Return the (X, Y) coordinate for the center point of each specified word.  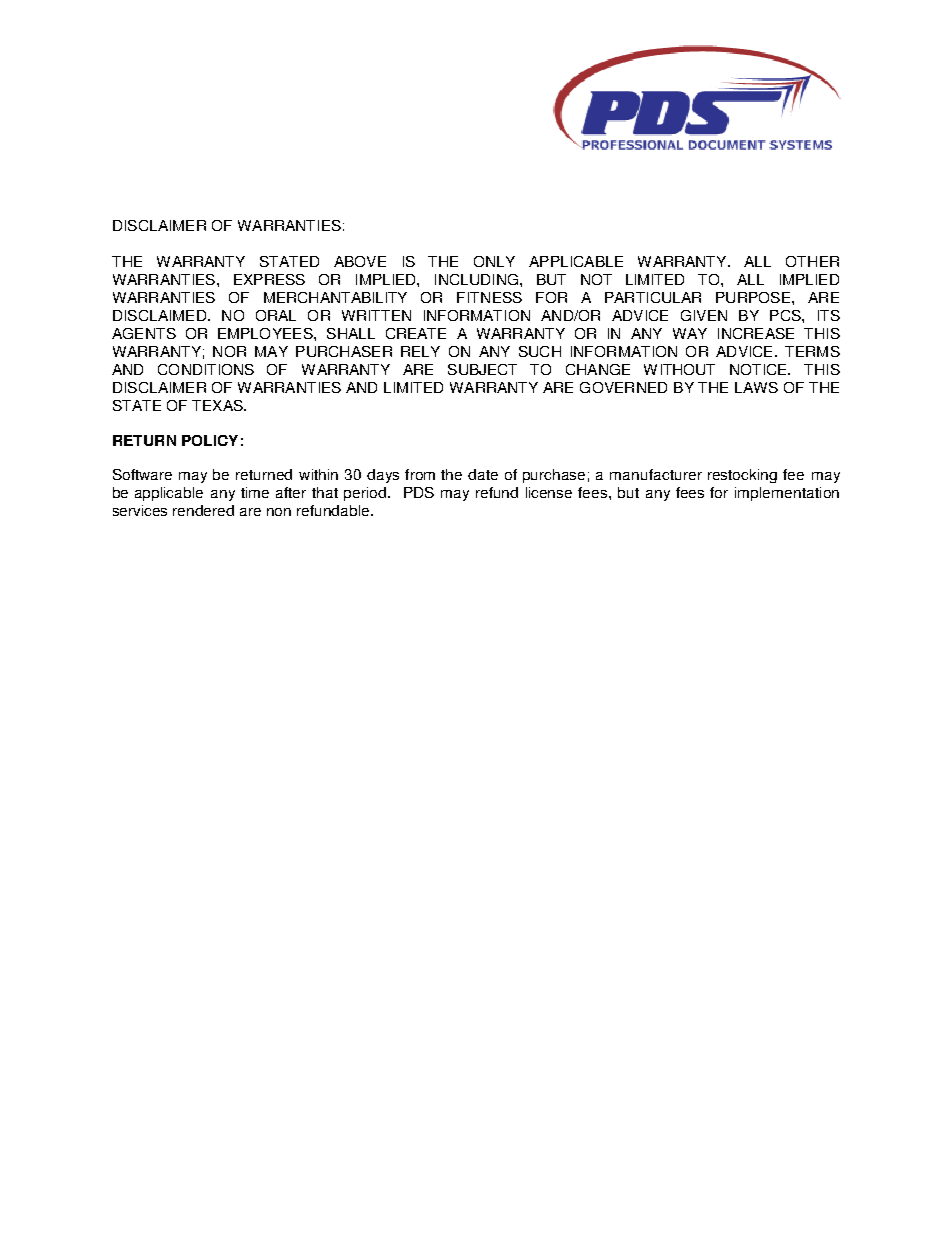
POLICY (210, 440)
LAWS (756, 387)
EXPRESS (269, 279)
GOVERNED (623, 387)
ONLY (494, 261)
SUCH (540, 351)
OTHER (812, 261)
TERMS (812, 351)
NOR (229, 351)
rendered (203, 510)
